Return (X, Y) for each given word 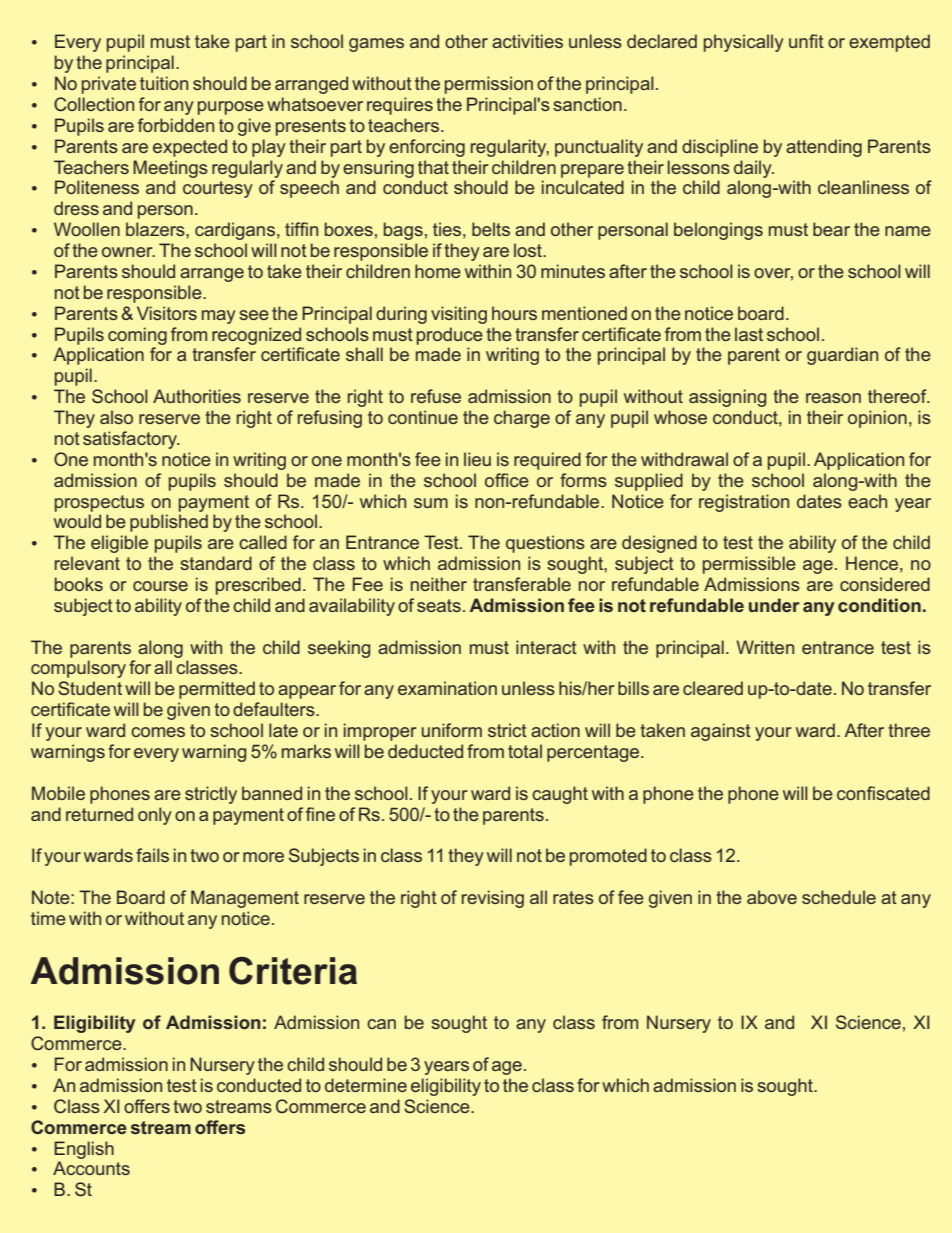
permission (489, 85)
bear (831, 229)
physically (744, 43)
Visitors (167, 313)
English (84, 1150)
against (721, 732)
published (169, 523)
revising (493, 899)
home (438, 271)
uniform (451, 730)
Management (245, 899)
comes (158, 732)
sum (431, 503)
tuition (164, 83)
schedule (839, 897)
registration (744, 503)
